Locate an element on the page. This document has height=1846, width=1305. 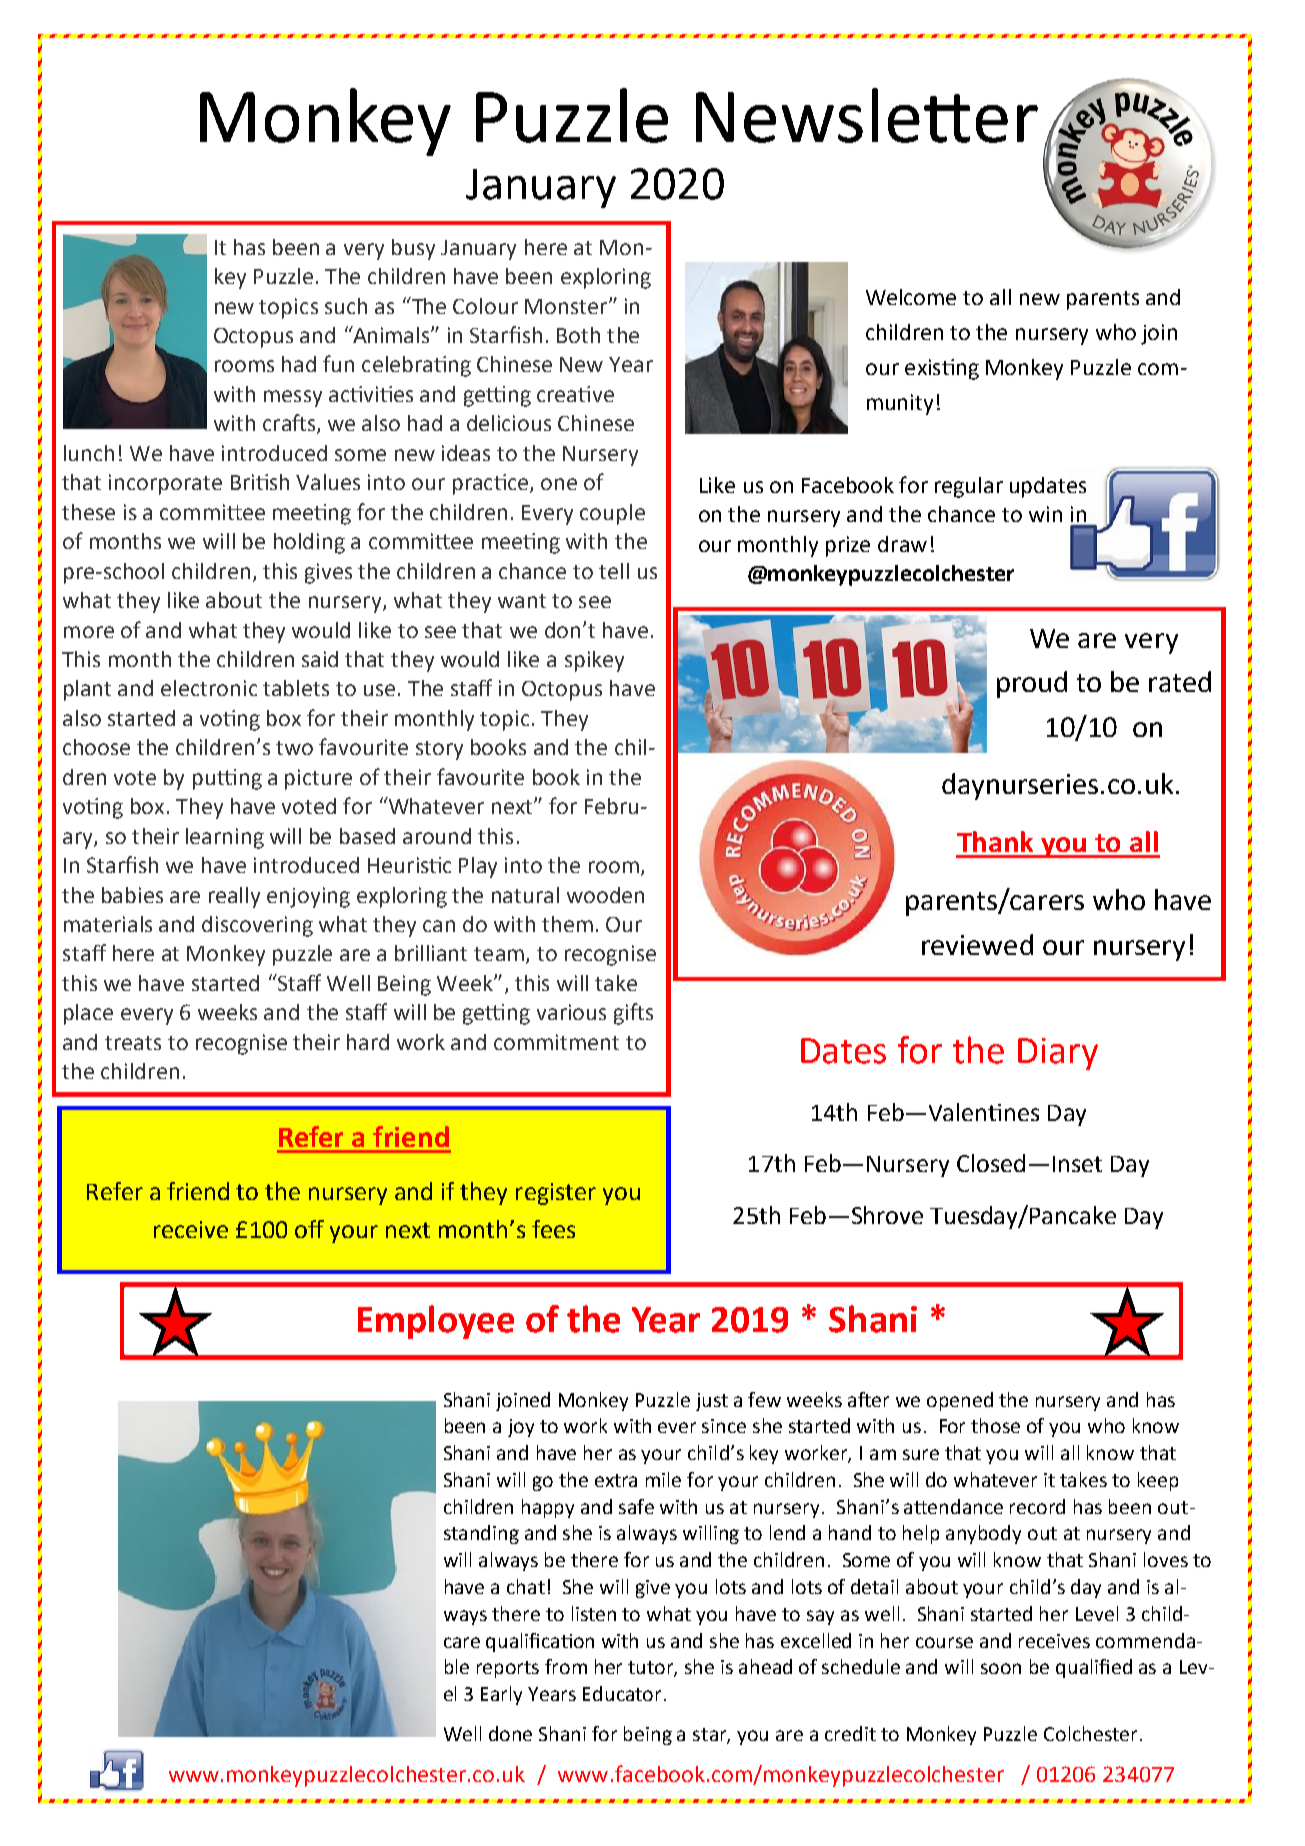
busy is located at coordinates (413, 249).
